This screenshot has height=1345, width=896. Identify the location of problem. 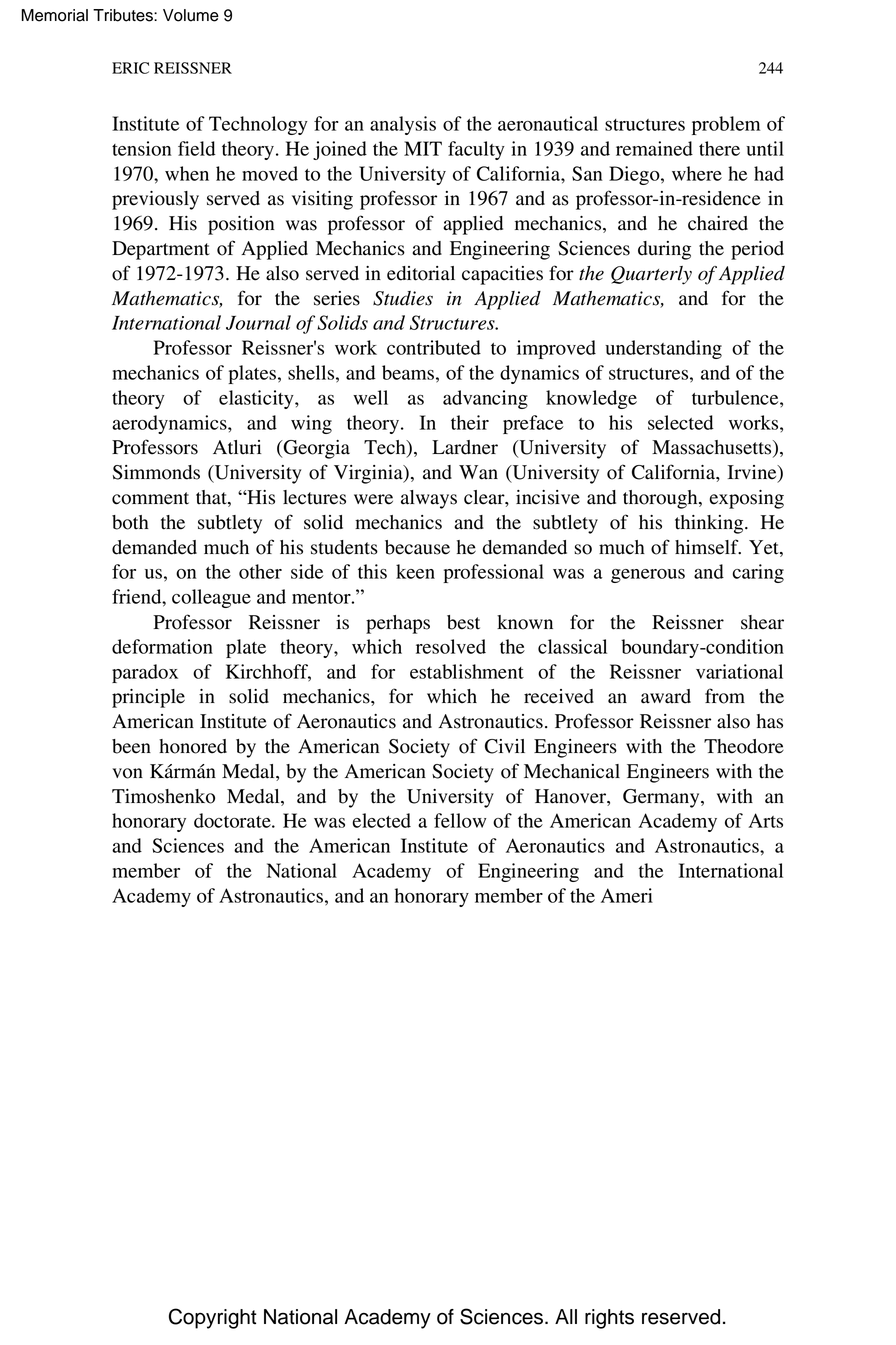
(726, 125).
